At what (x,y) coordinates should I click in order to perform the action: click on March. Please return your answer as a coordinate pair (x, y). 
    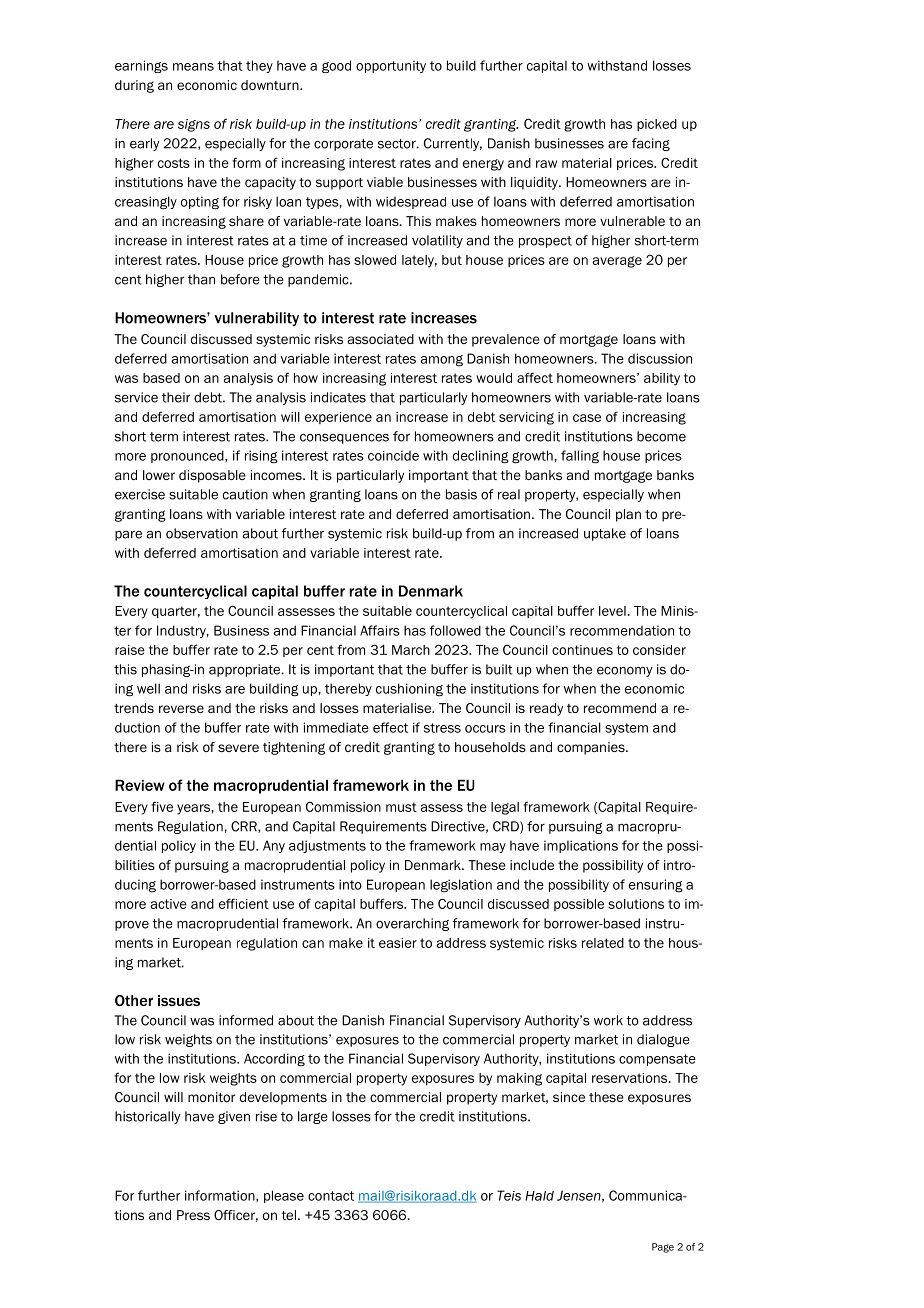
    Looking at the image, I should click on (411, 650).
